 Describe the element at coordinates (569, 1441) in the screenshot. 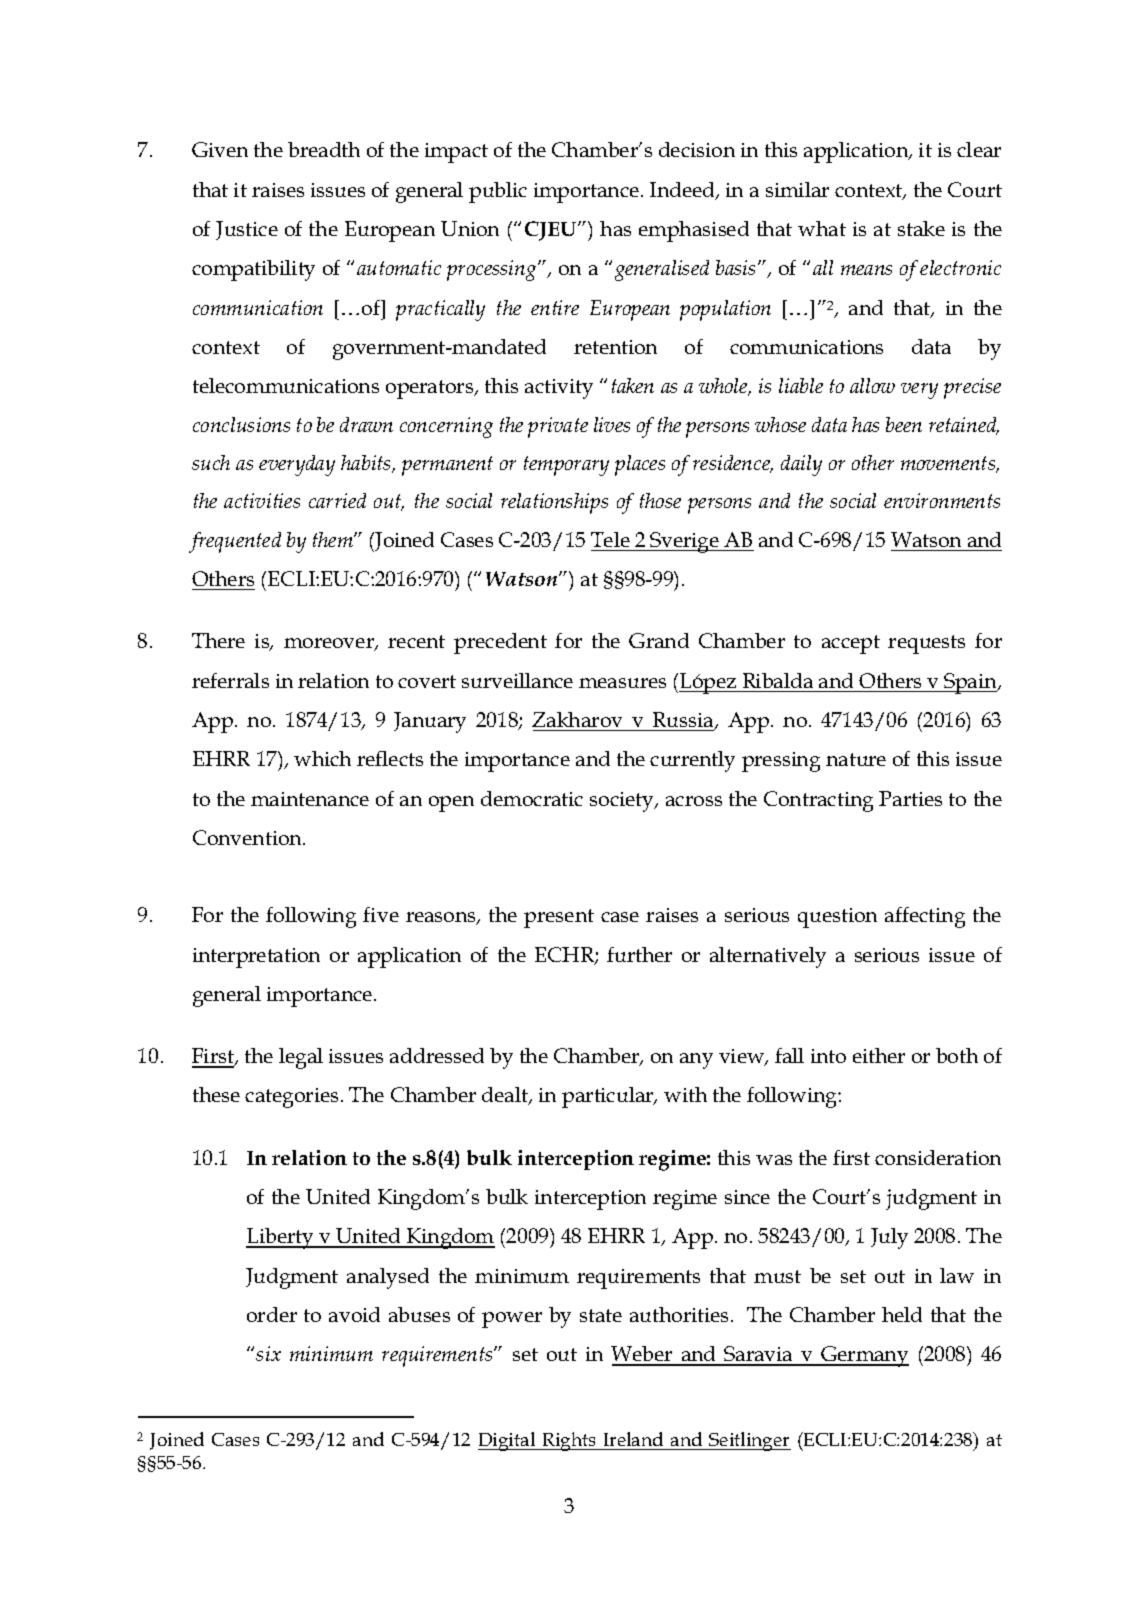

I see `Rights` at that location.
